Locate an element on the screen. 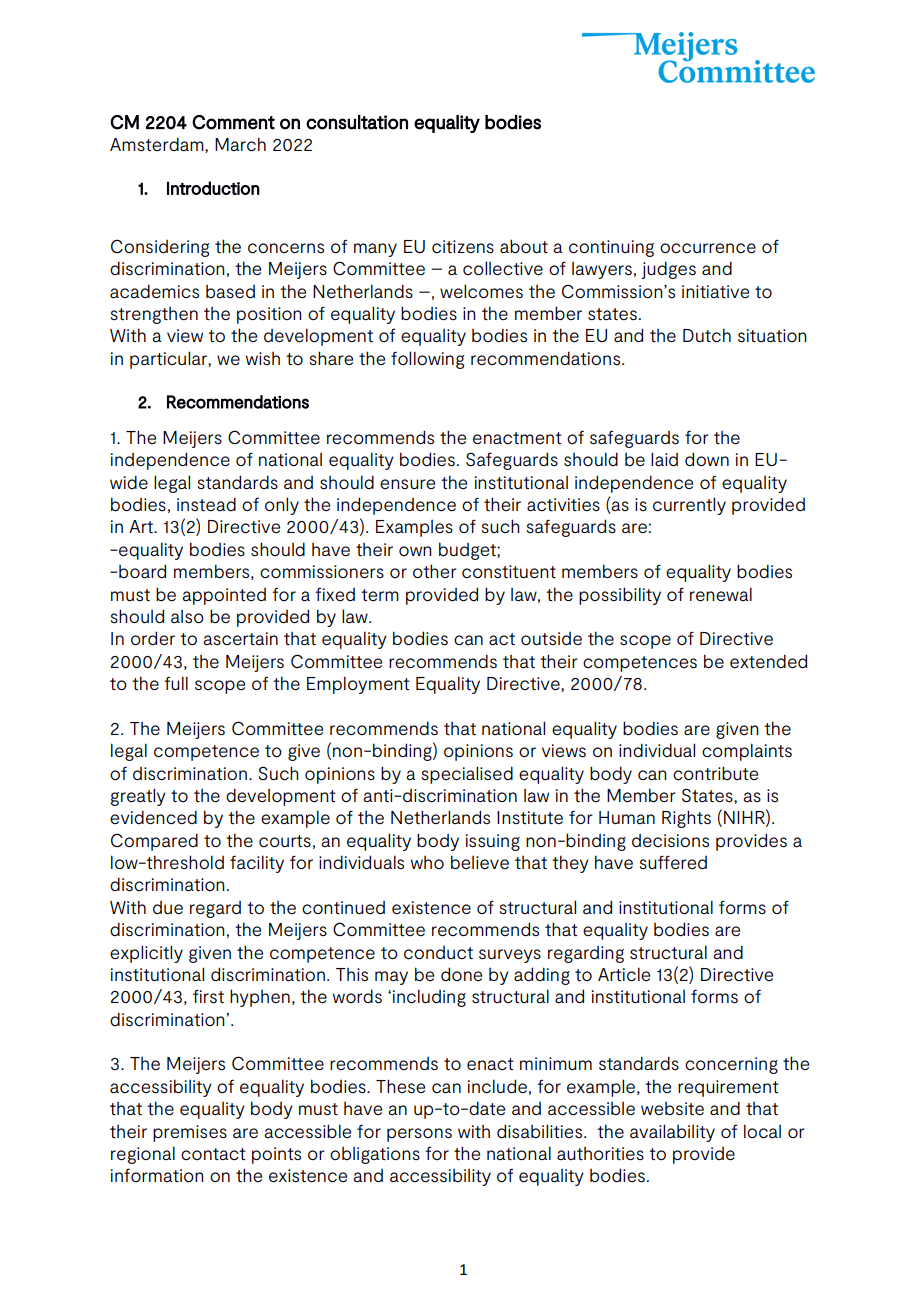 This screenshot has width=924, height=1308. availability is located at coordinates (672, 1133).
